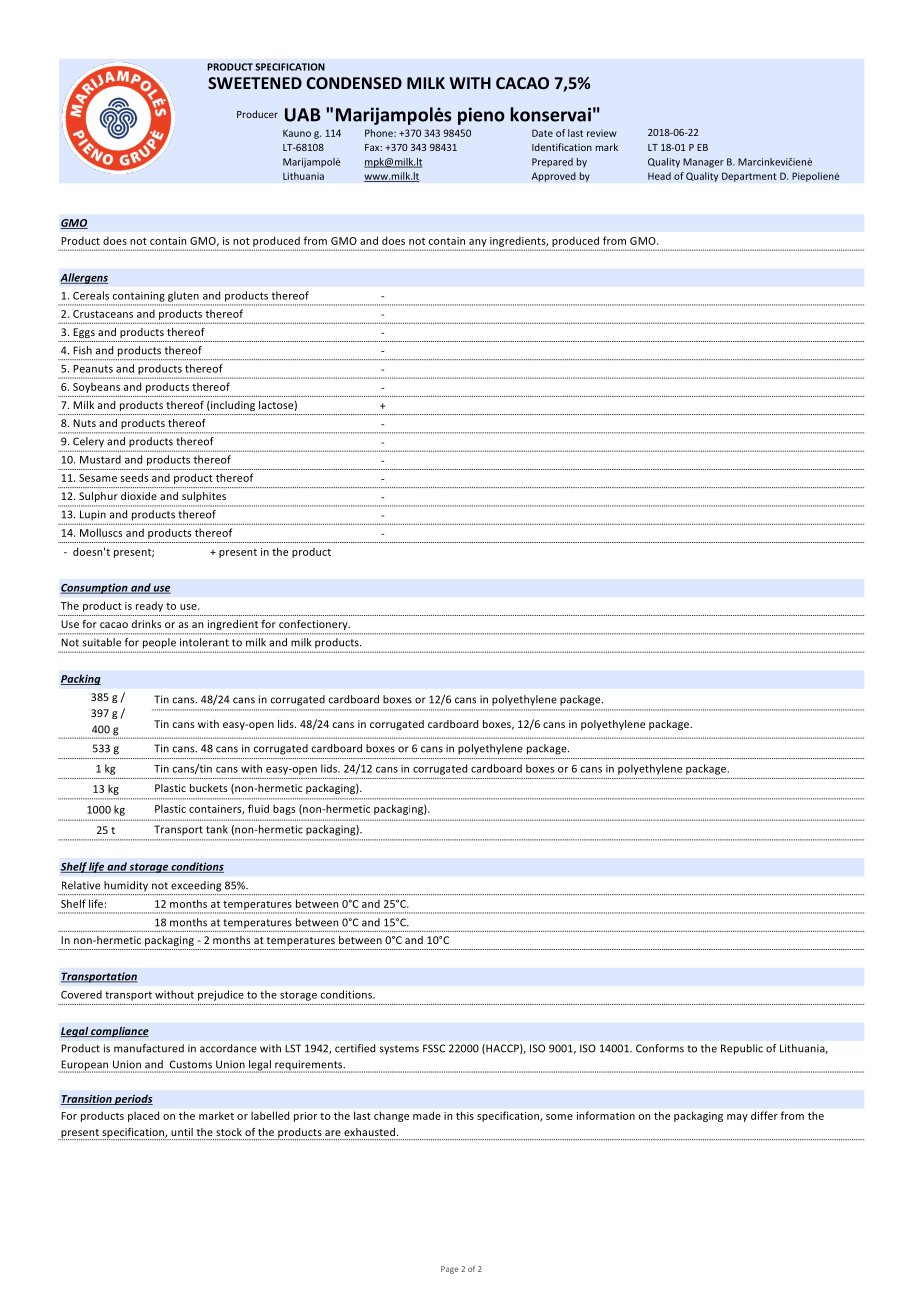 This screenshot has width=924, height=1308. Describe the element at coordinates (221, 995) in the screenshot. I see `prejudice` at that location.
